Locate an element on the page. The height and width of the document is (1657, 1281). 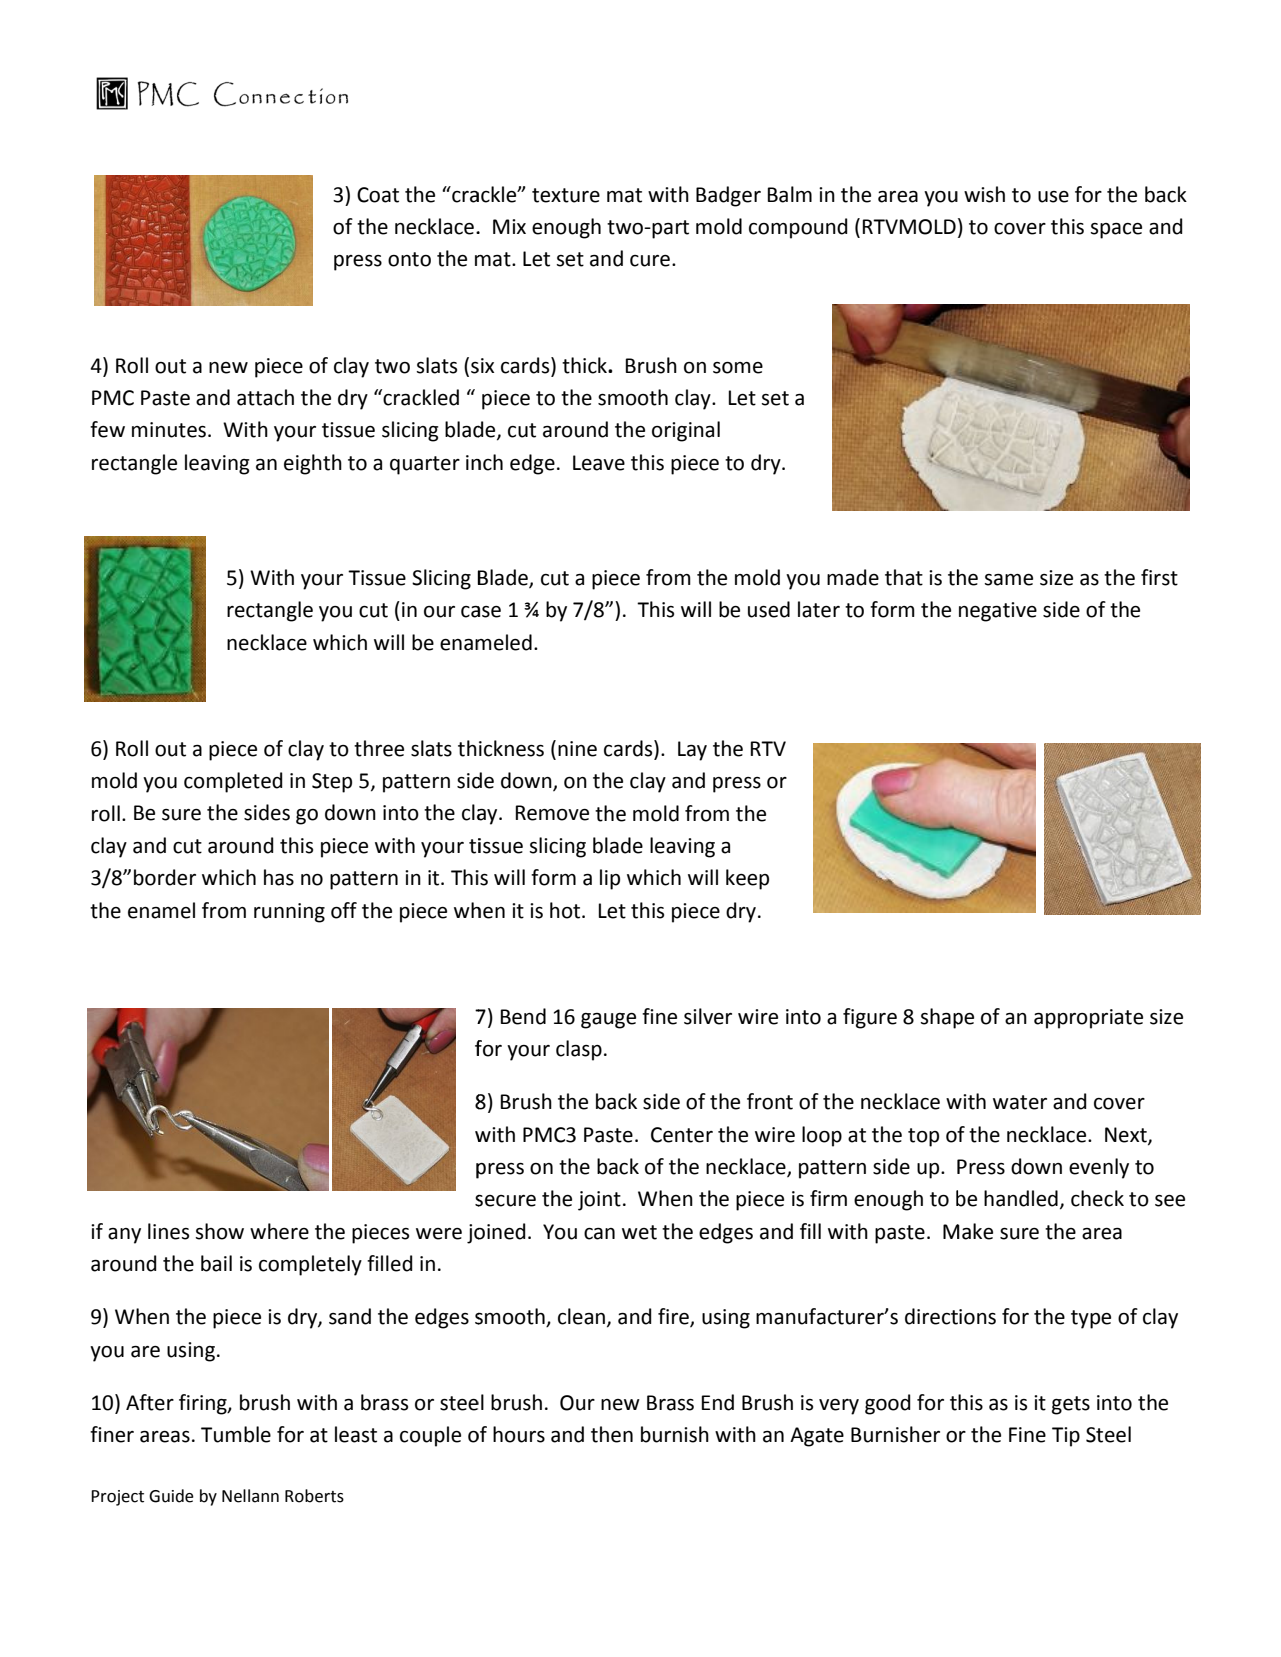
show is located at coordinates (219, 1231).
